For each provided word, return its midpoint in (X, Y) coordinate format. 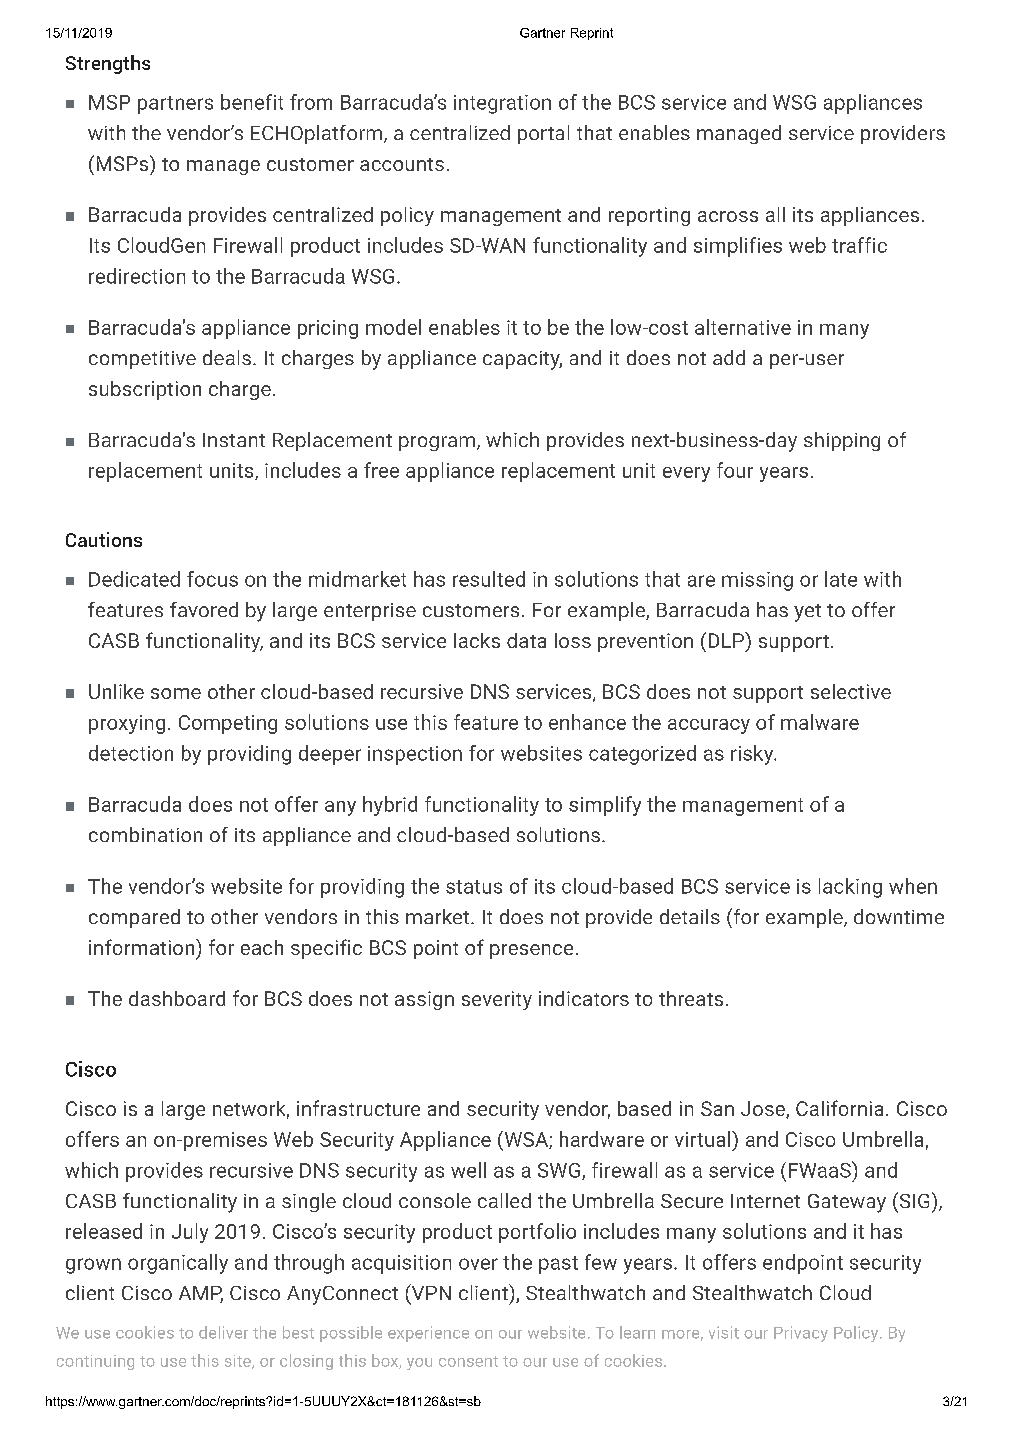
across (728, 216)
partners (175, 105)
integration (502, 104)
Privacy (801, 1334)
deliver (223, 1332)
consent (468, 1361)
